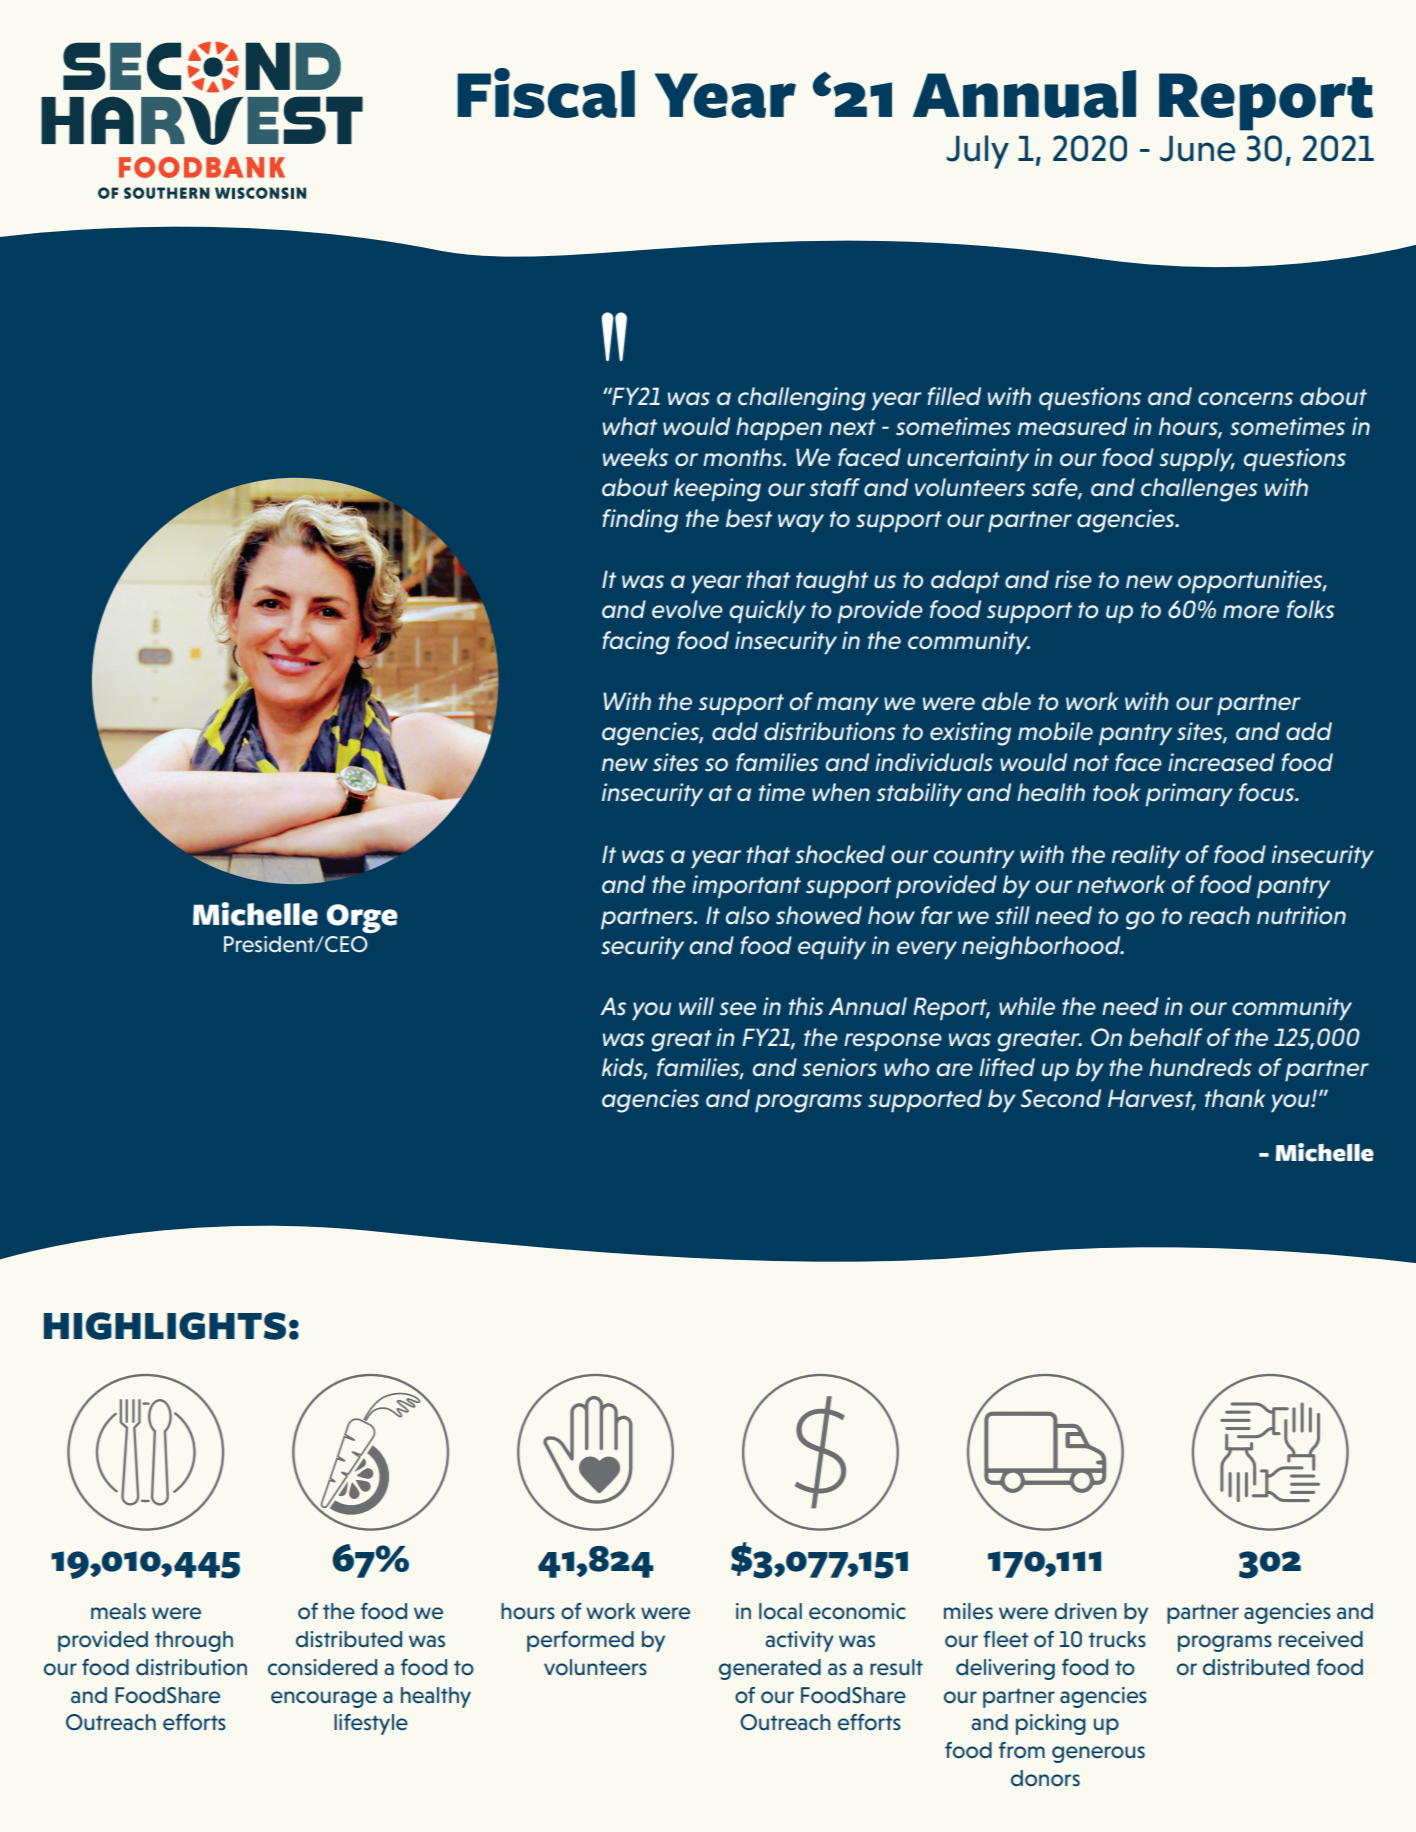 This screenshot has height=1832, width=1416. I want to click on generated, so click(770, 1669).
